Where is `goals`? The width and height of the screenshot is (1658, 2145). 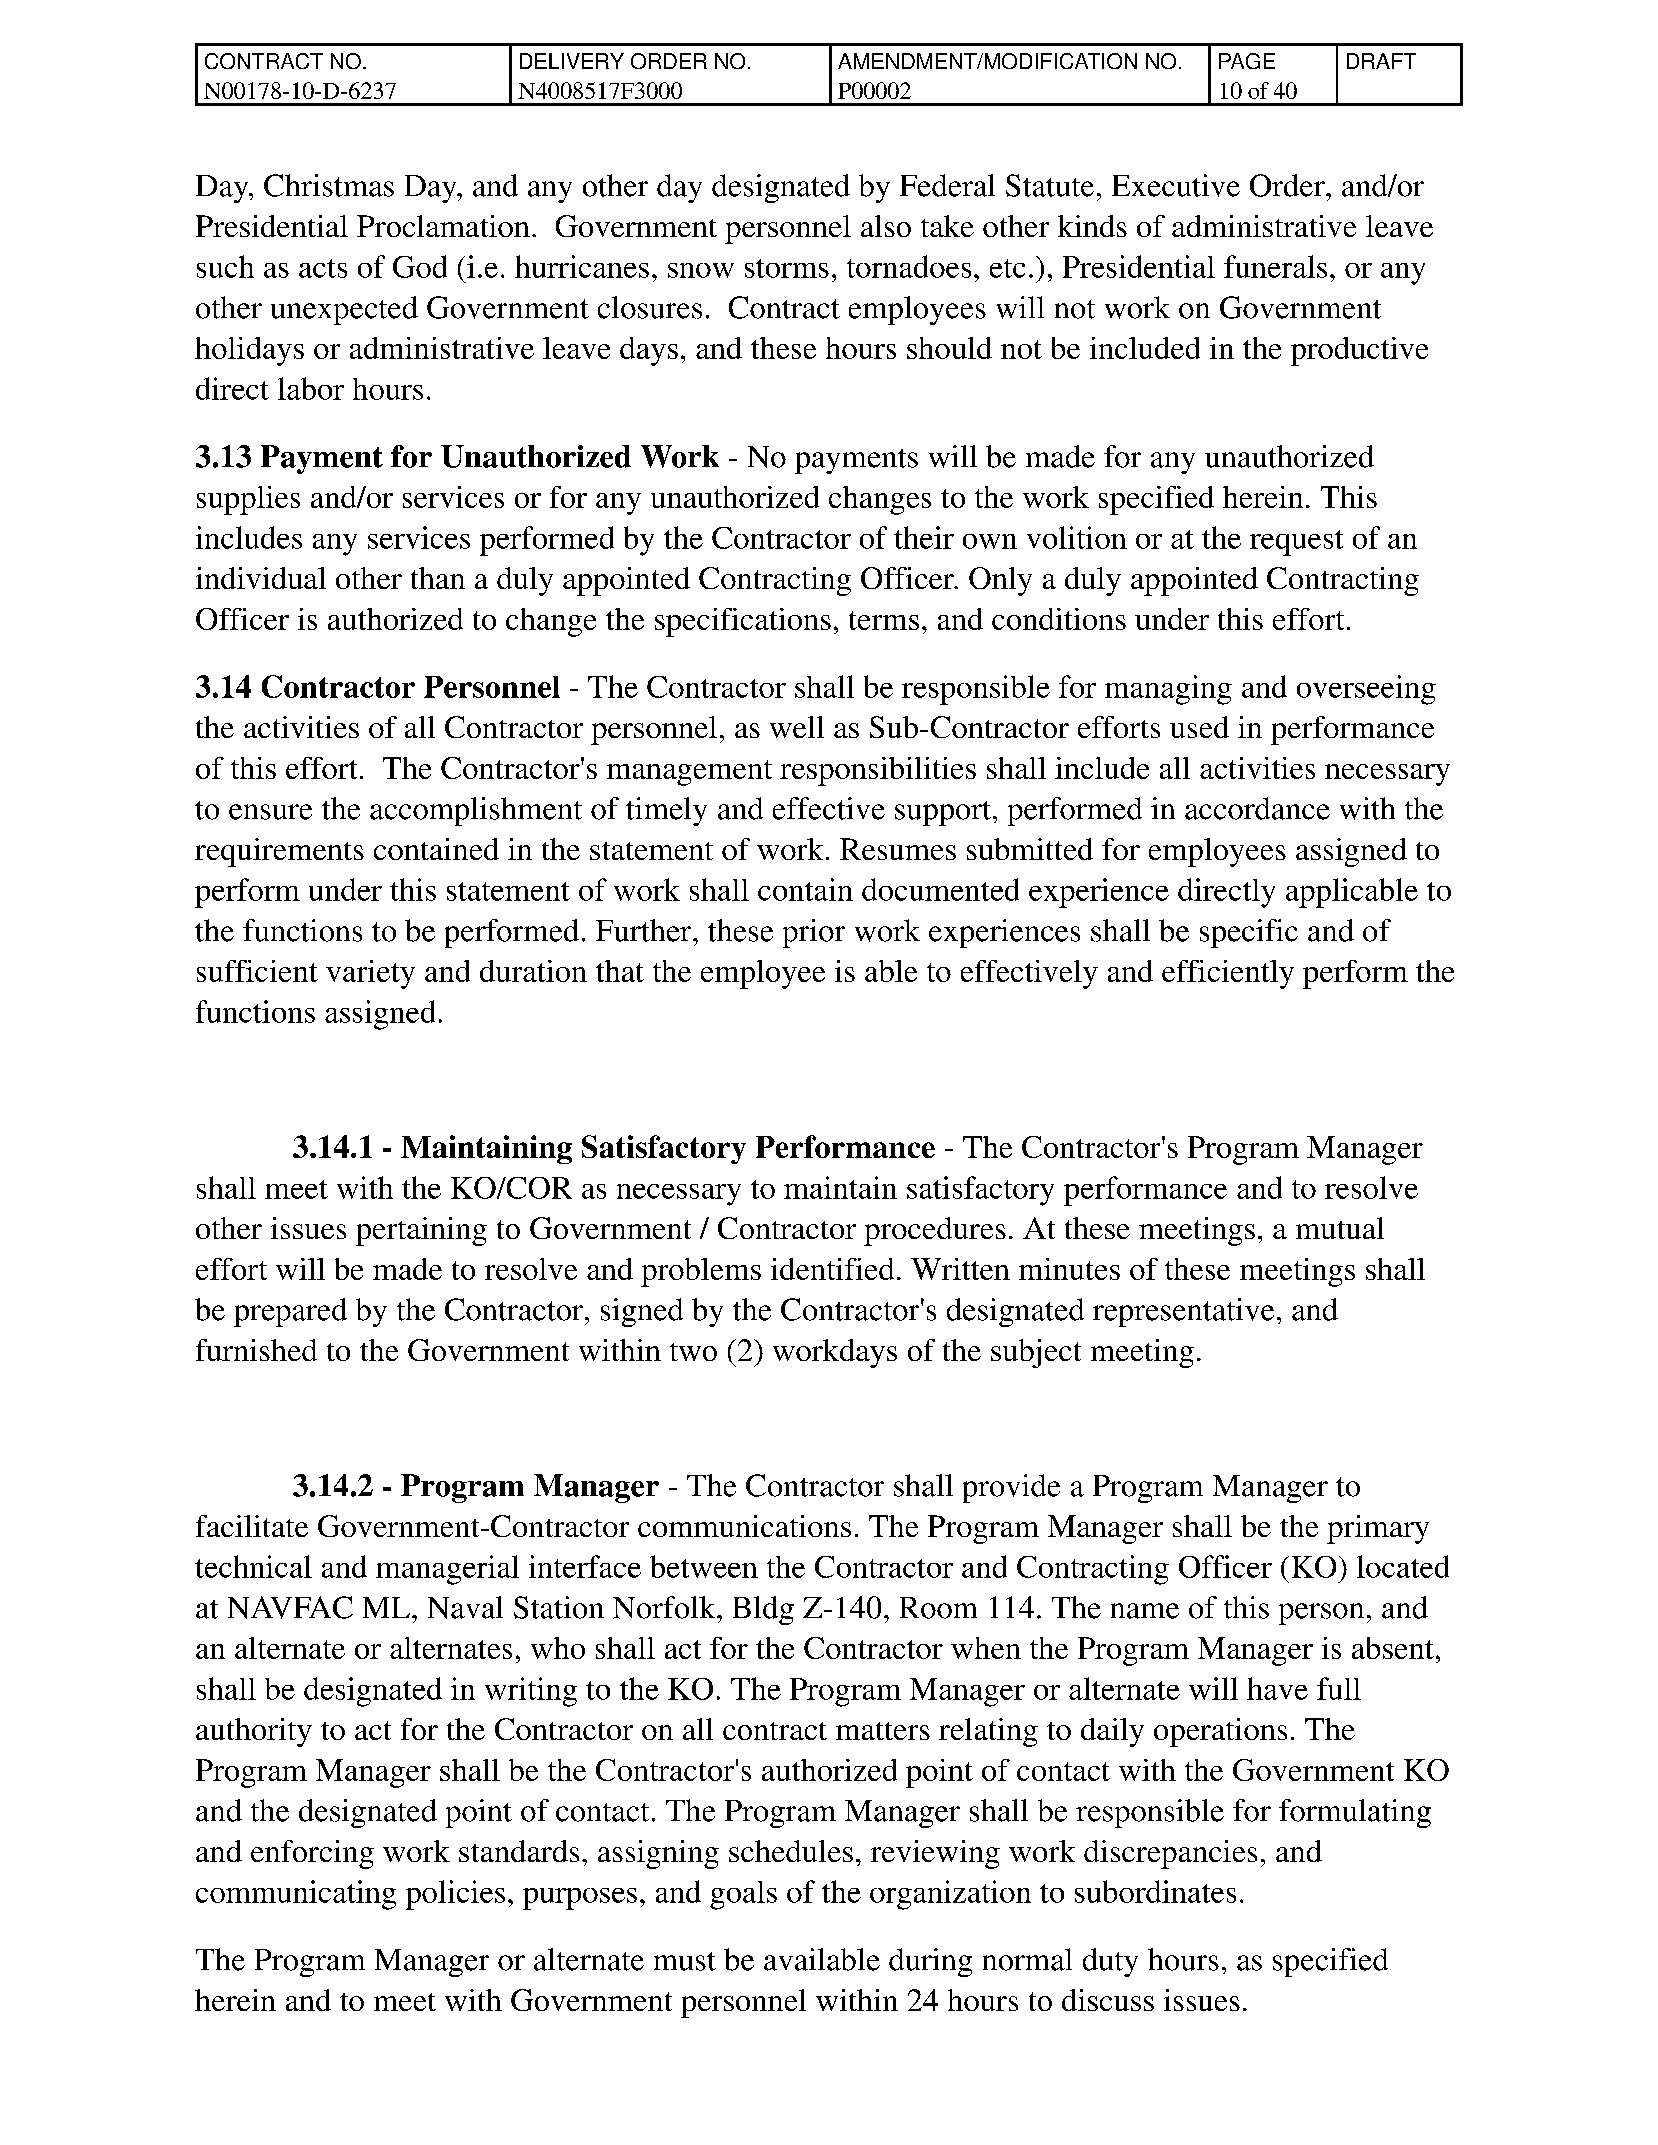
goals is located at coordinates (743, 1895).
